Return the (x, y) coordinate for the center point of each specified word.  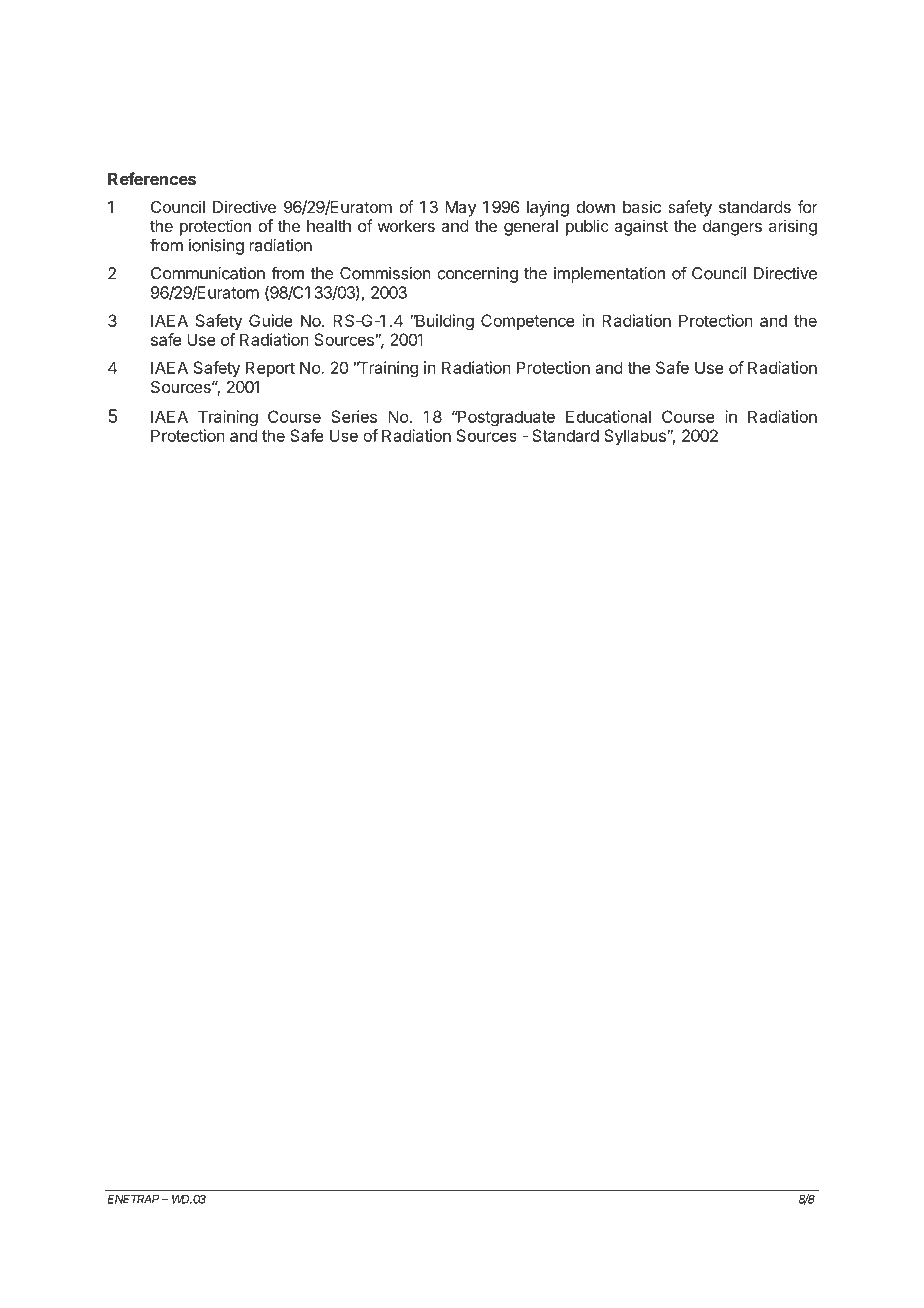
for (808, 206)
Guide (271, 320)
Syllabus (636, 437)
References (152, 178)
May (460, 209)
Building (443, 322)
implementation (609, 275)
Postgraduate (505, 418)
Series (354, 416)
